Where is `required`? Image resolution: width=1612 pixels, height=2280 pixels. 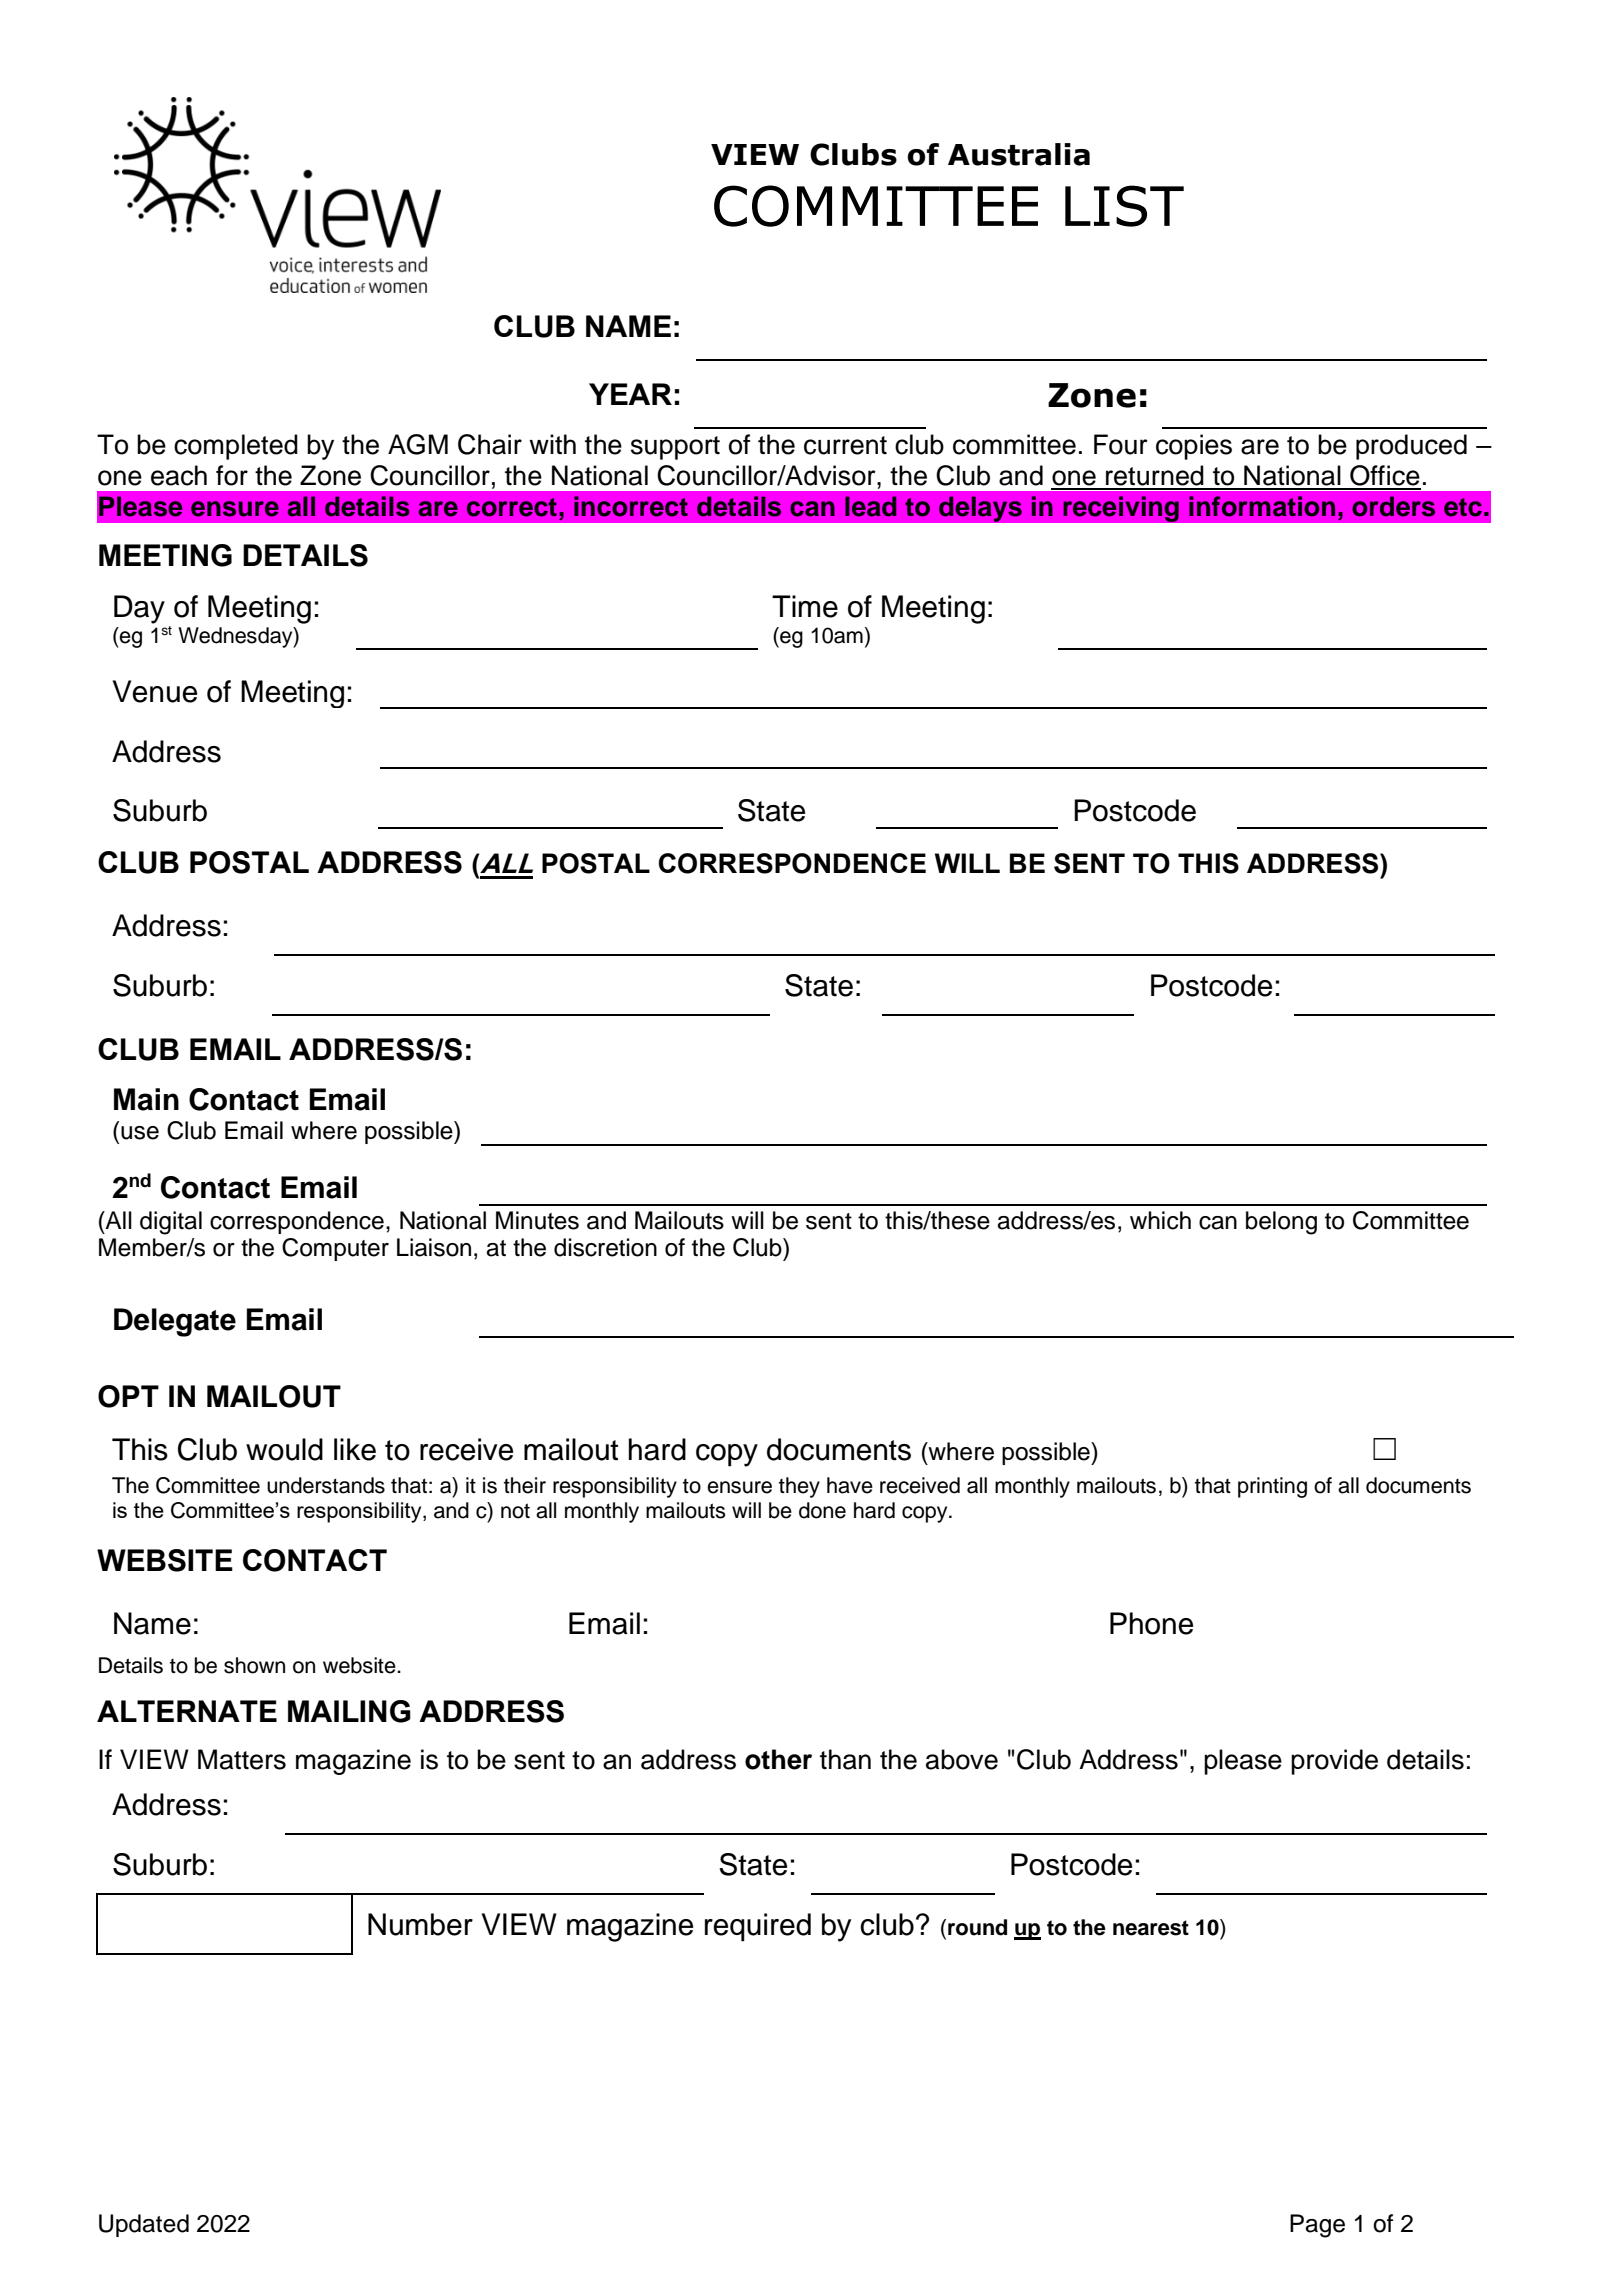
required is located at coordinates (758, 1927).
